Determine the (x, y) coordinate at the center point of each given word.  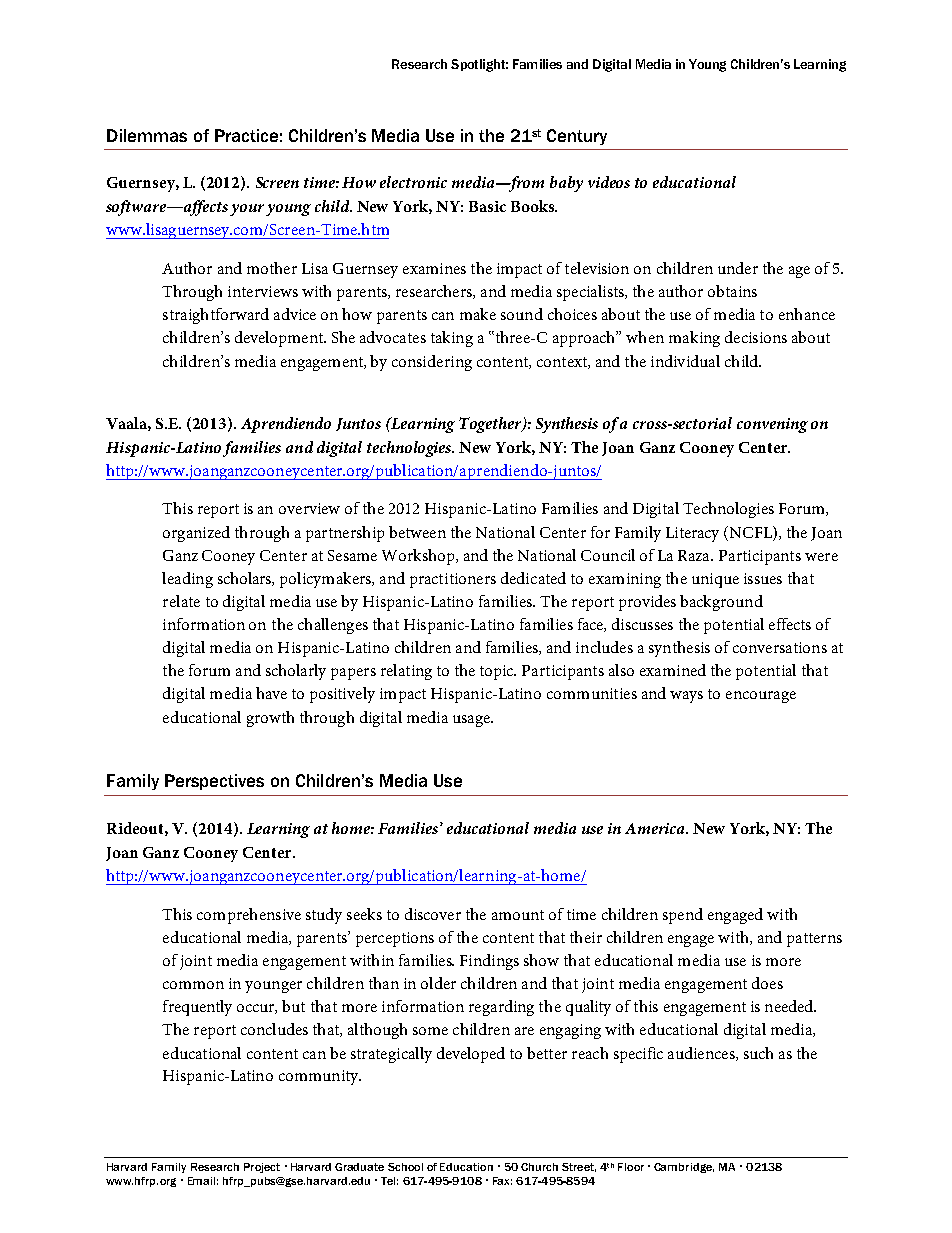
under (738, 268)
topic (498, 672)
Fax (502, 1181)
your (247, 210)
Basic (487, 206)
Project (262, 1168)
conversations (780, 647)
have (271, 693)
